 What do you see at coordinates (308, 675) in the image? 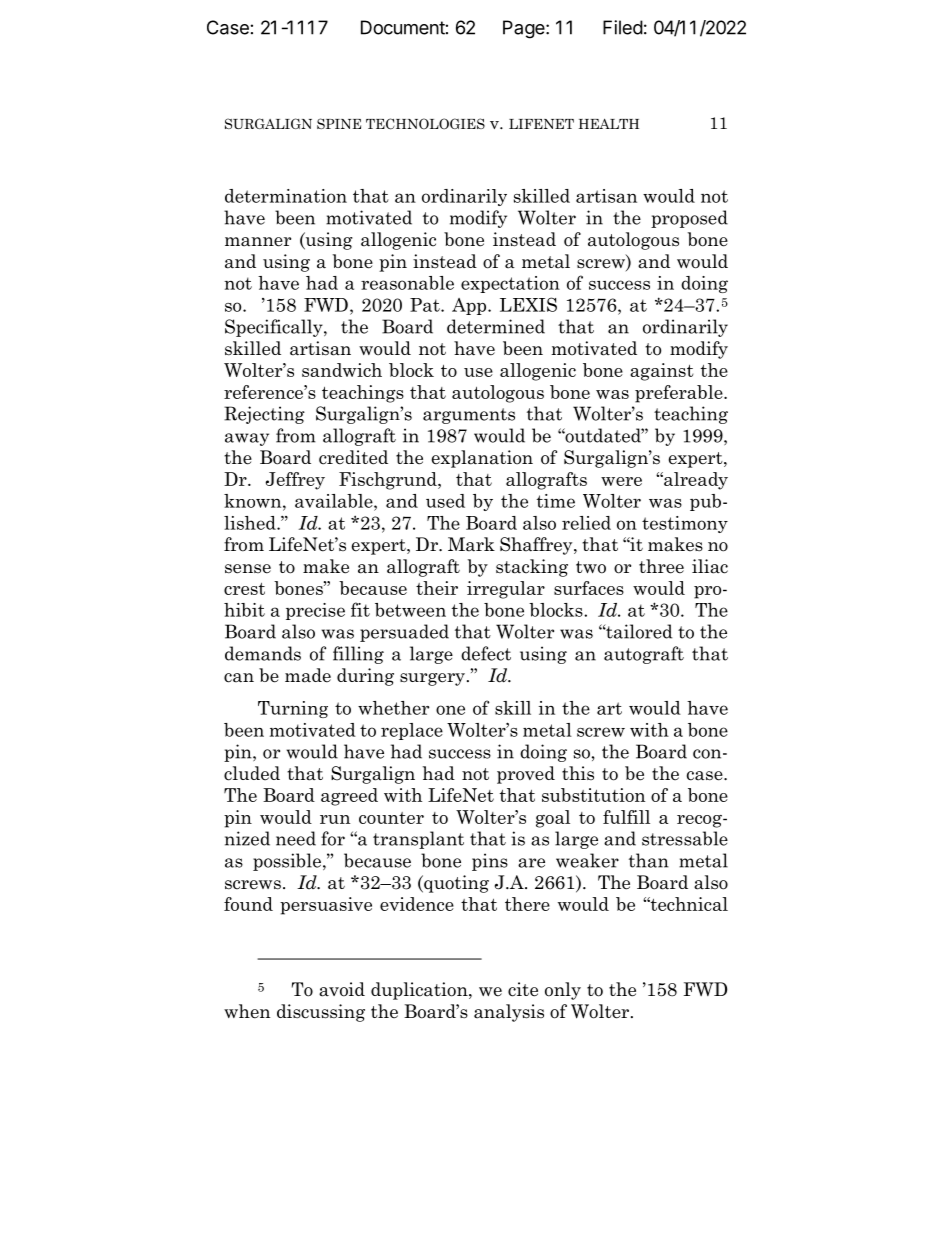
I see `made` at bounding box center [308, 675].
